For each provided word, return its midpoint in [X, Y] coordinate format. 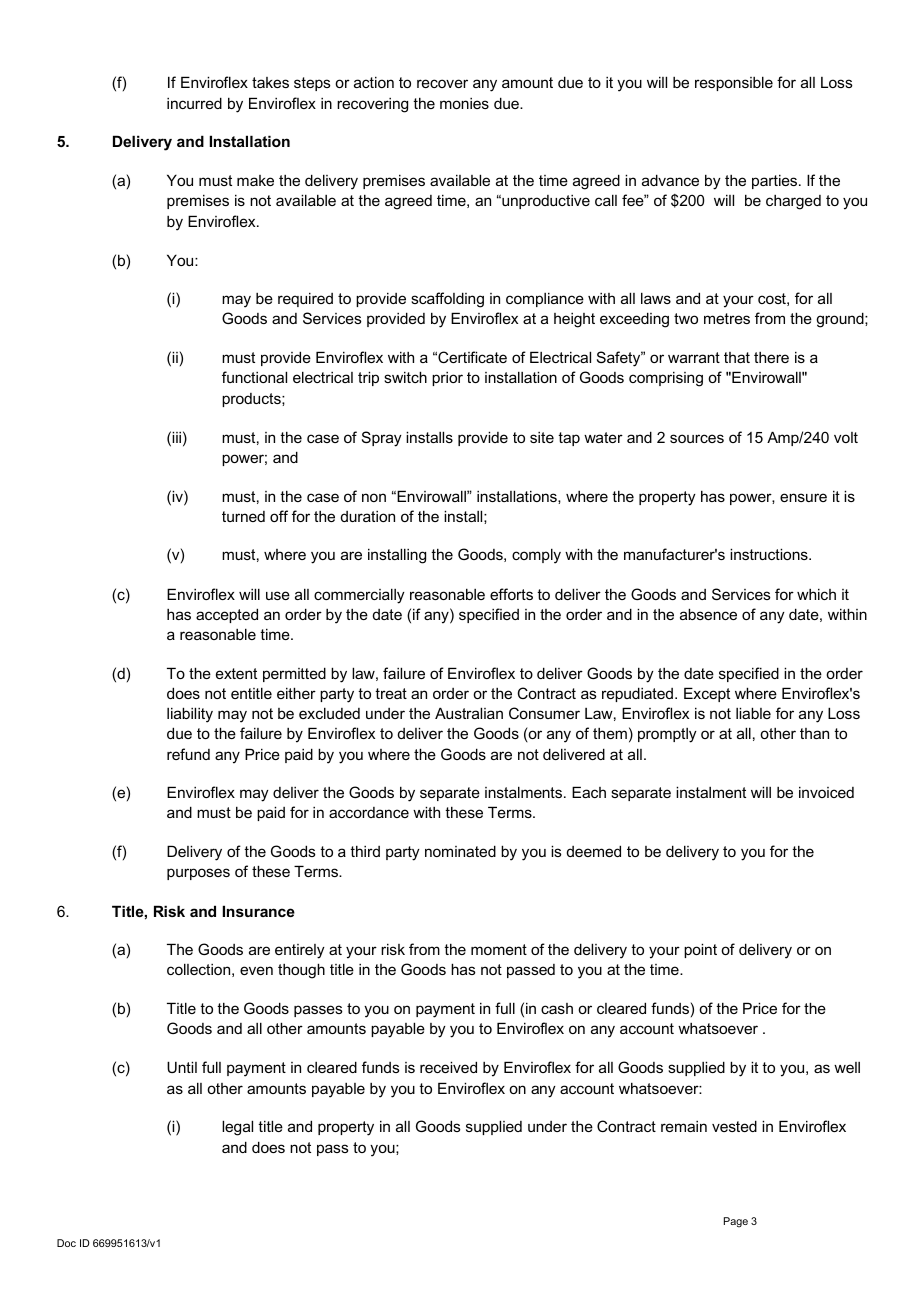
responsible [734, 83]
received [448, 1067]
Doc [66, 1243]
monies [464, 103]
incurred [194, 103]
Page [736, 1222]
